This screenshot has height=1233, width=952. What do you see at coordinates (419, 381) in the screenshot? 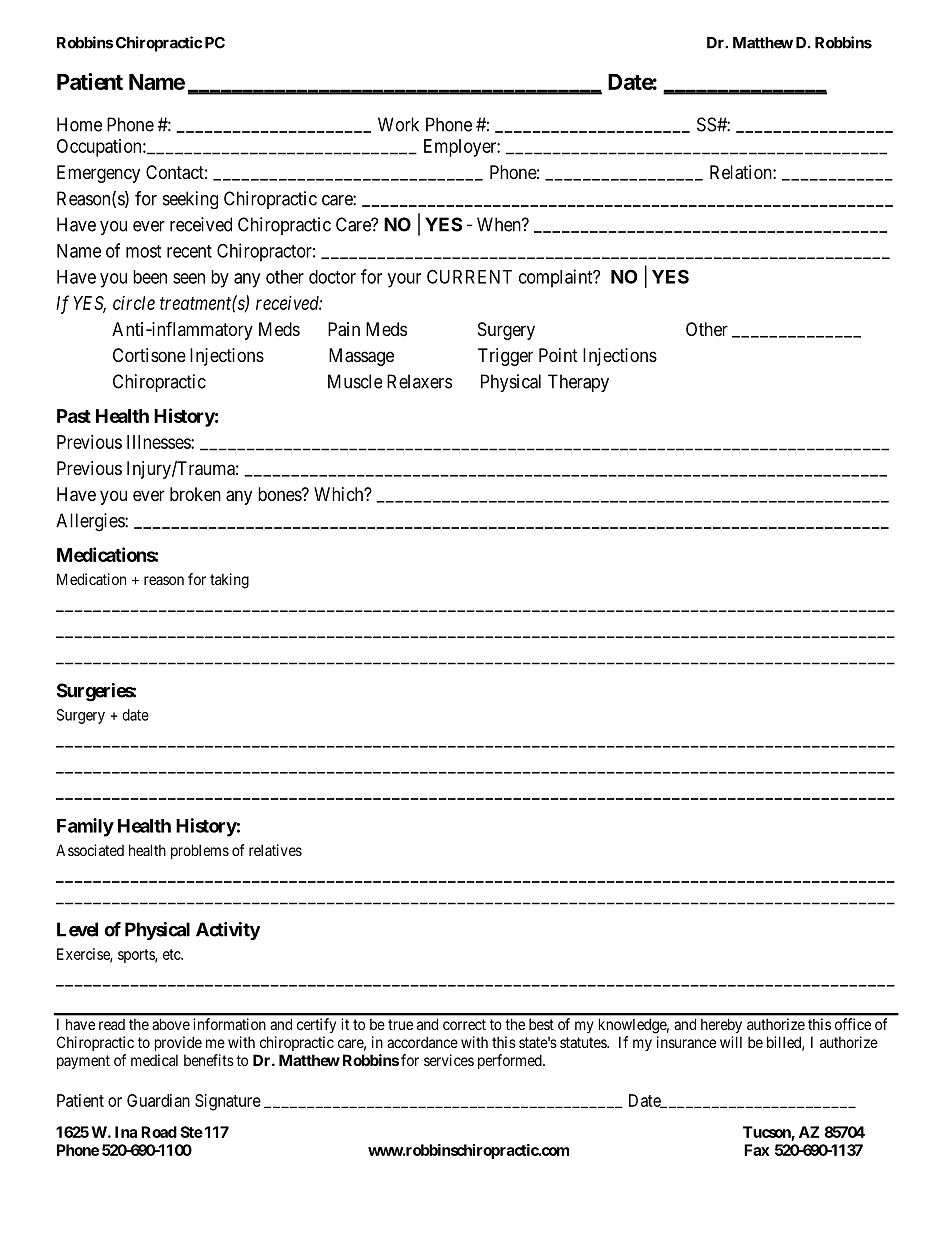
I see `Relaxers` at bounding box center [419, 381].
